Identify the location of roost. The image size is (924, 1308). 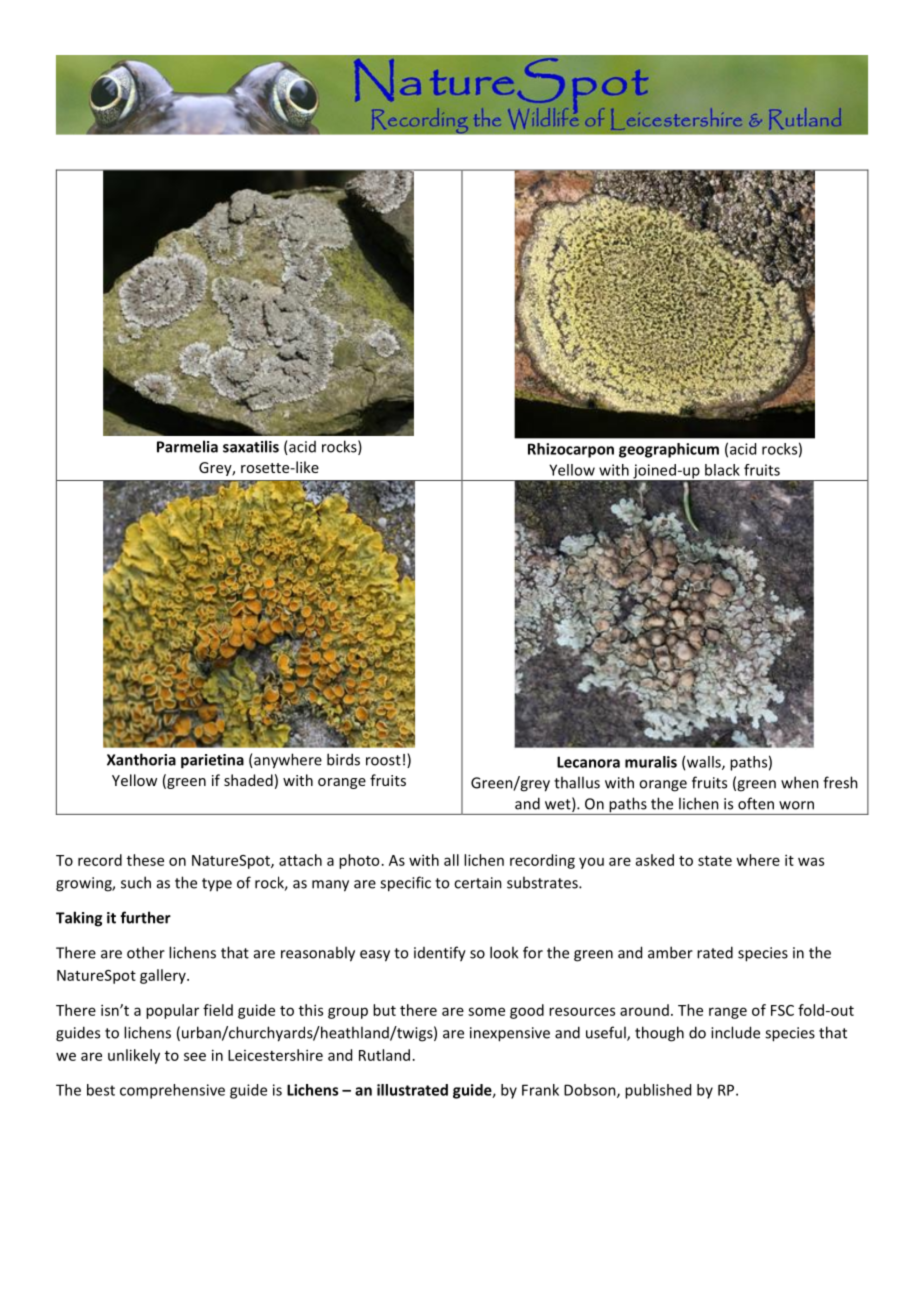
(383, 760).
